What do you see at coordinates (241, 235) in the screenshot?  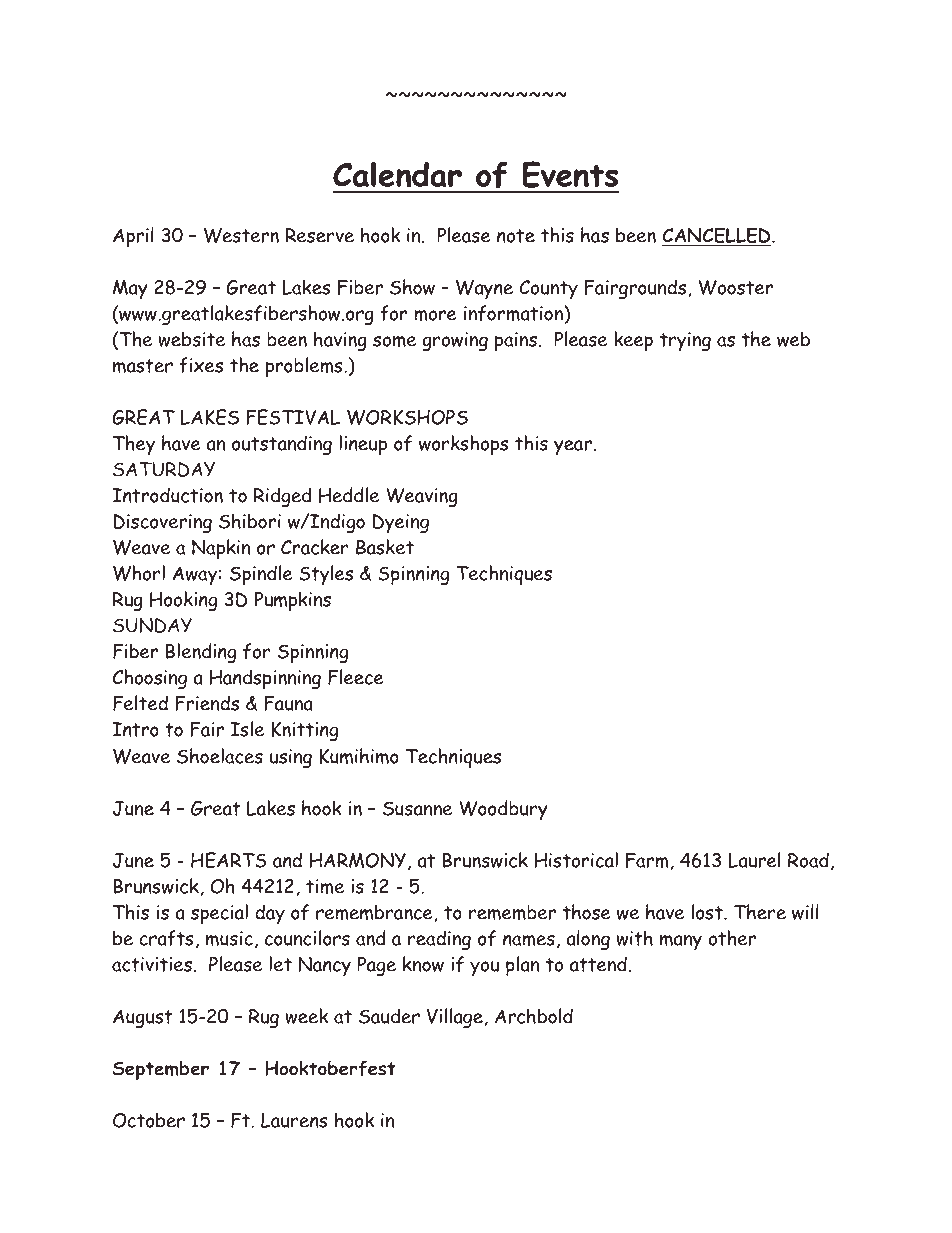 I see `Western` at bounding box center [241, 235].
